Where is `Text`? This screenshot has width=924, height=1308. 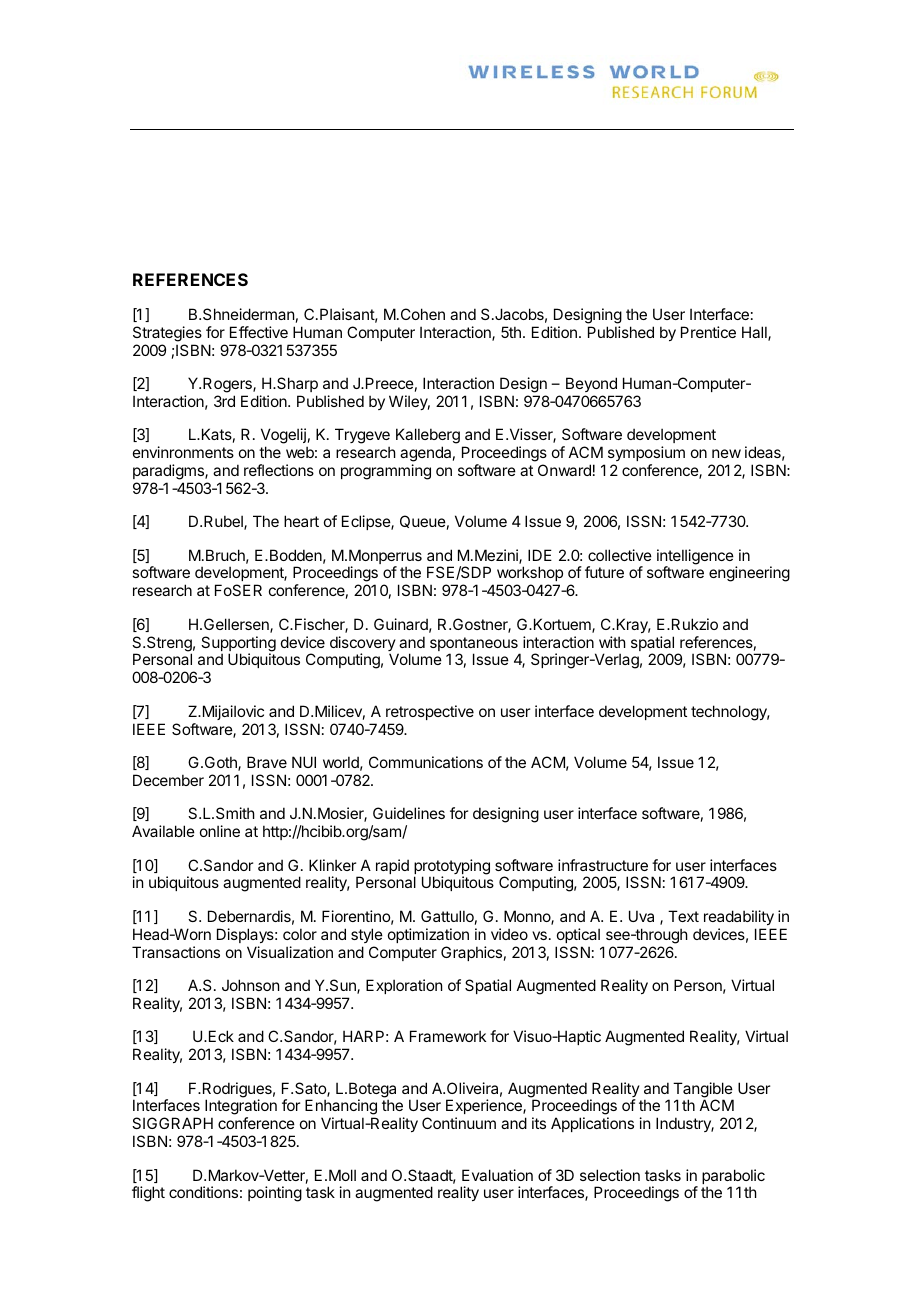
Text is located at coordinates (683, 916).
